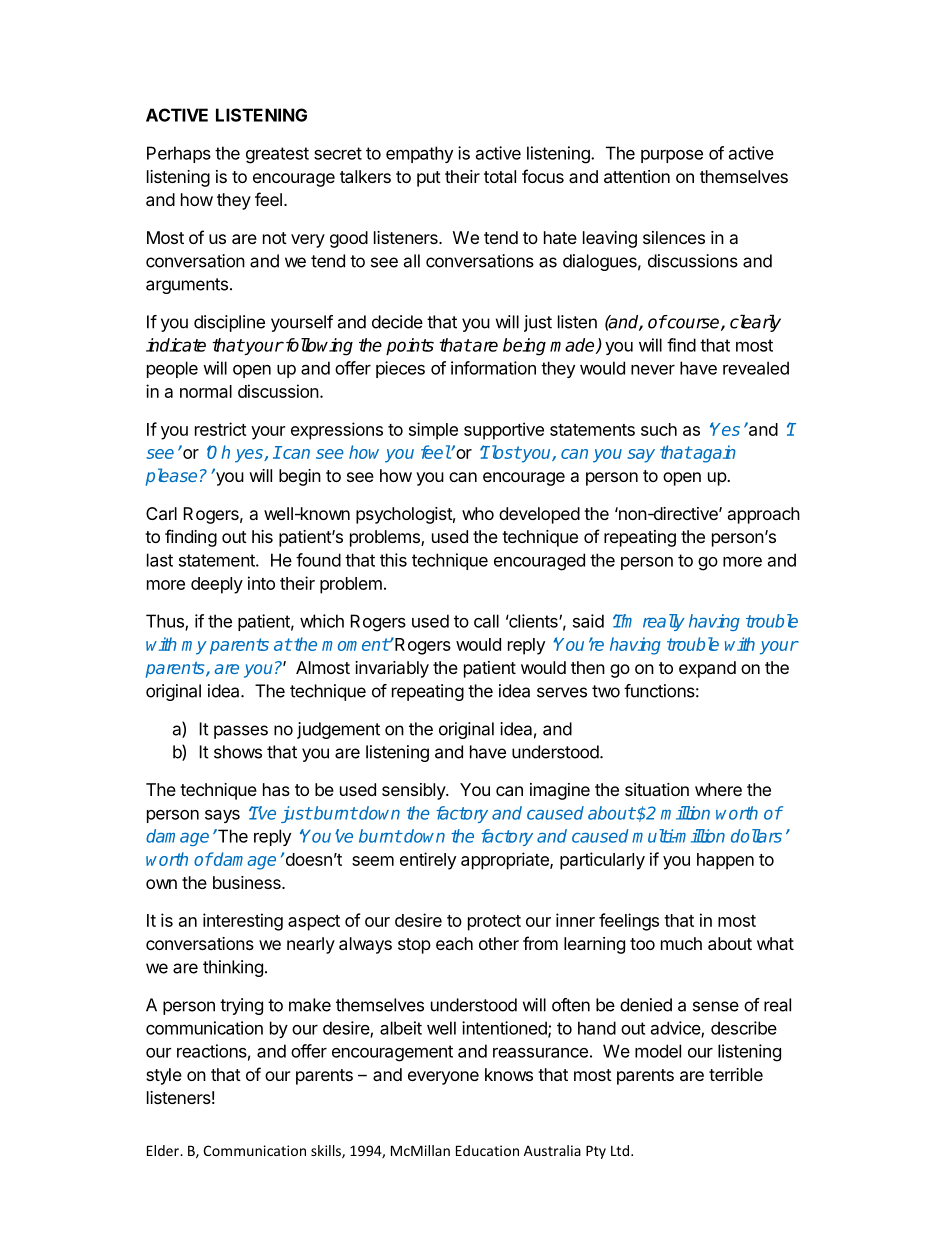 Image resolution: width=952 pixels, height=1233 pixels. Describe the element at coordinates (221, 429) in the document. I see `restrict` at that location.
